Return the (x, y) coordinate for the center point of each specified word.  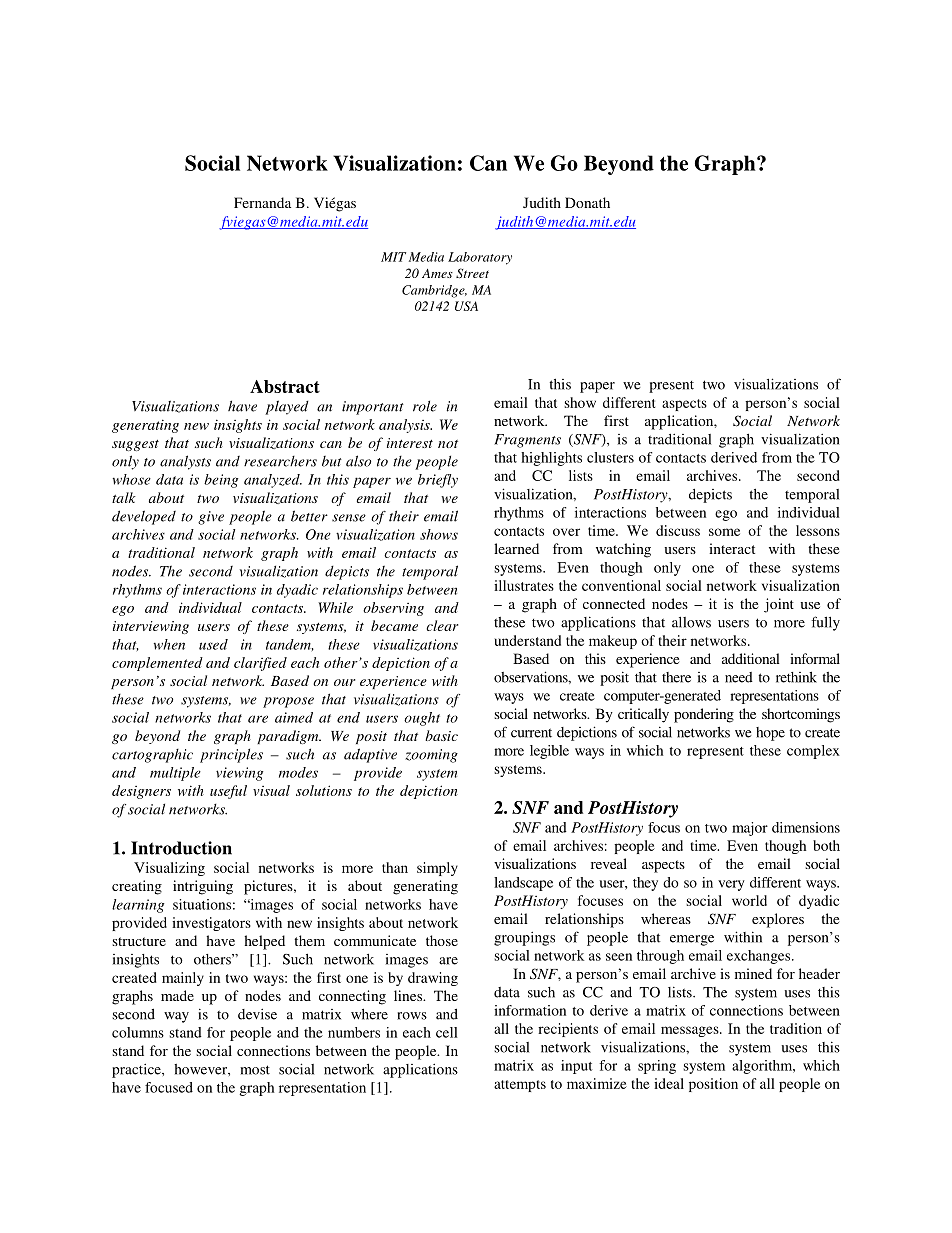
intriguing (203, 887)
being (221, 481)
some (724, 532)
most (255, 1070)
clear (442, 625)
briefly (438, 481)
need (739, 677)
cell (447, 1032)
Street (472, 273)
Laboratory (480, 258)
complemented (157, 664)
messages (691, 1031)
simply (437, 869)
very (731, 885)
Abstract (285, 386)
